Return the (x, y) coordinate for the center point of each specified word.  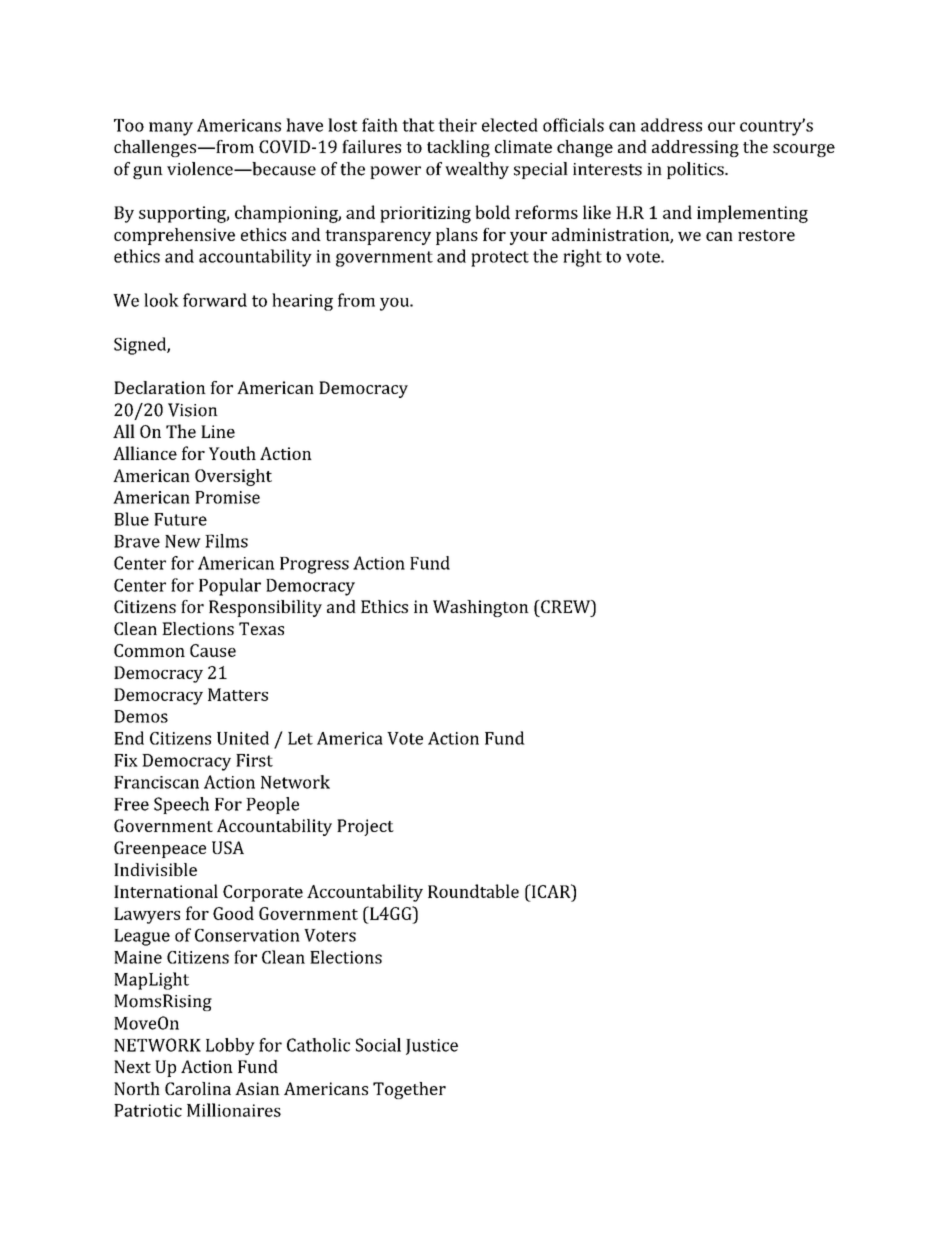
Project (365, 827)
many (171, 129)
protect (500, 259)
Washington (481, 608)
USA (228, 847)
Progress (314, 565)
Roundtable (473, 891)
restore (766, 235)
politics (696, 170)
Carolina (198, 1088)
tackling (458, 148)
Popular (230, 587)
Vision (193, 410)
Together (409, 1090)
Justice (432, 1047)
